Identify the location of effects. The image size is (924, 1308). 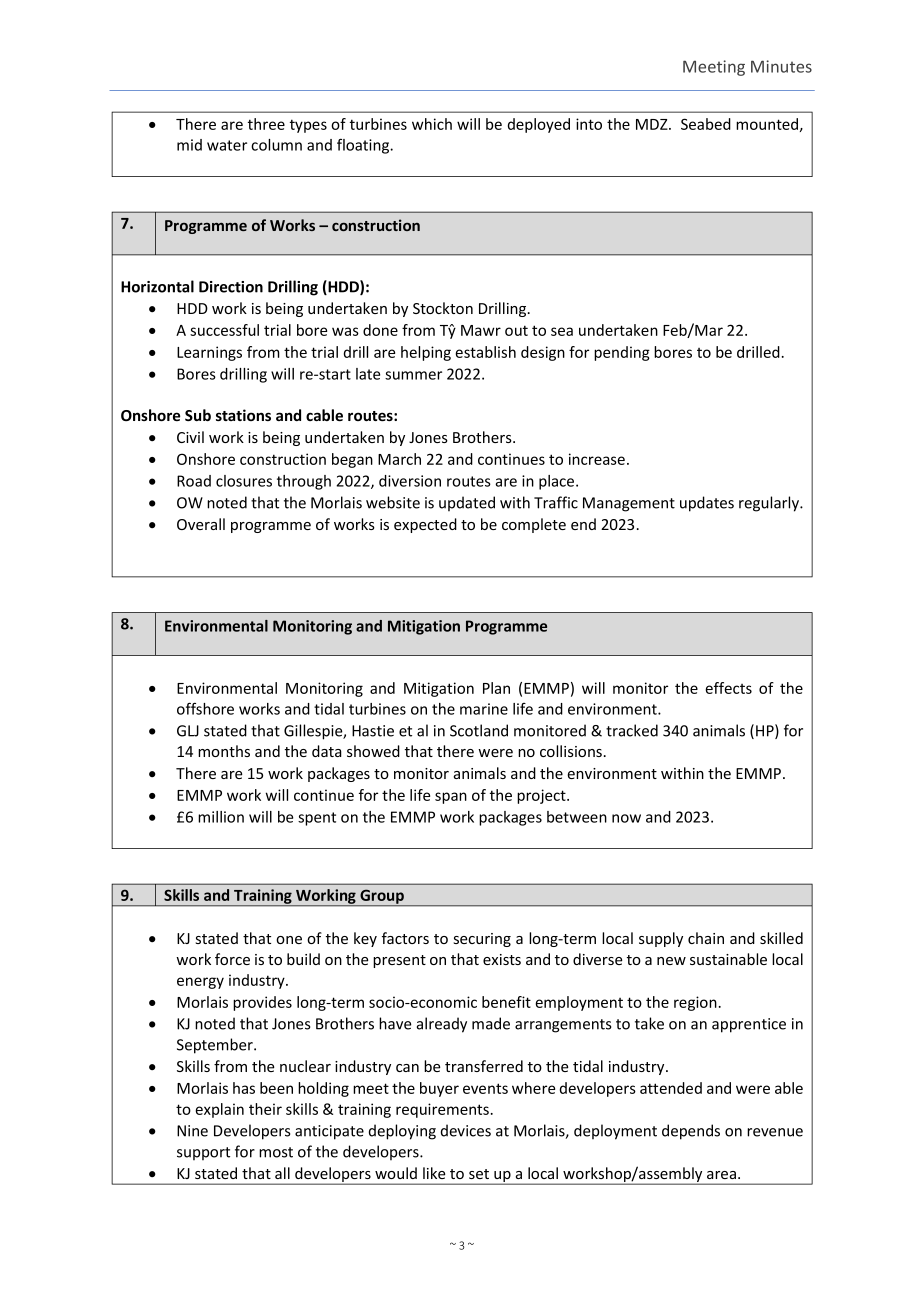
(728, 688).
